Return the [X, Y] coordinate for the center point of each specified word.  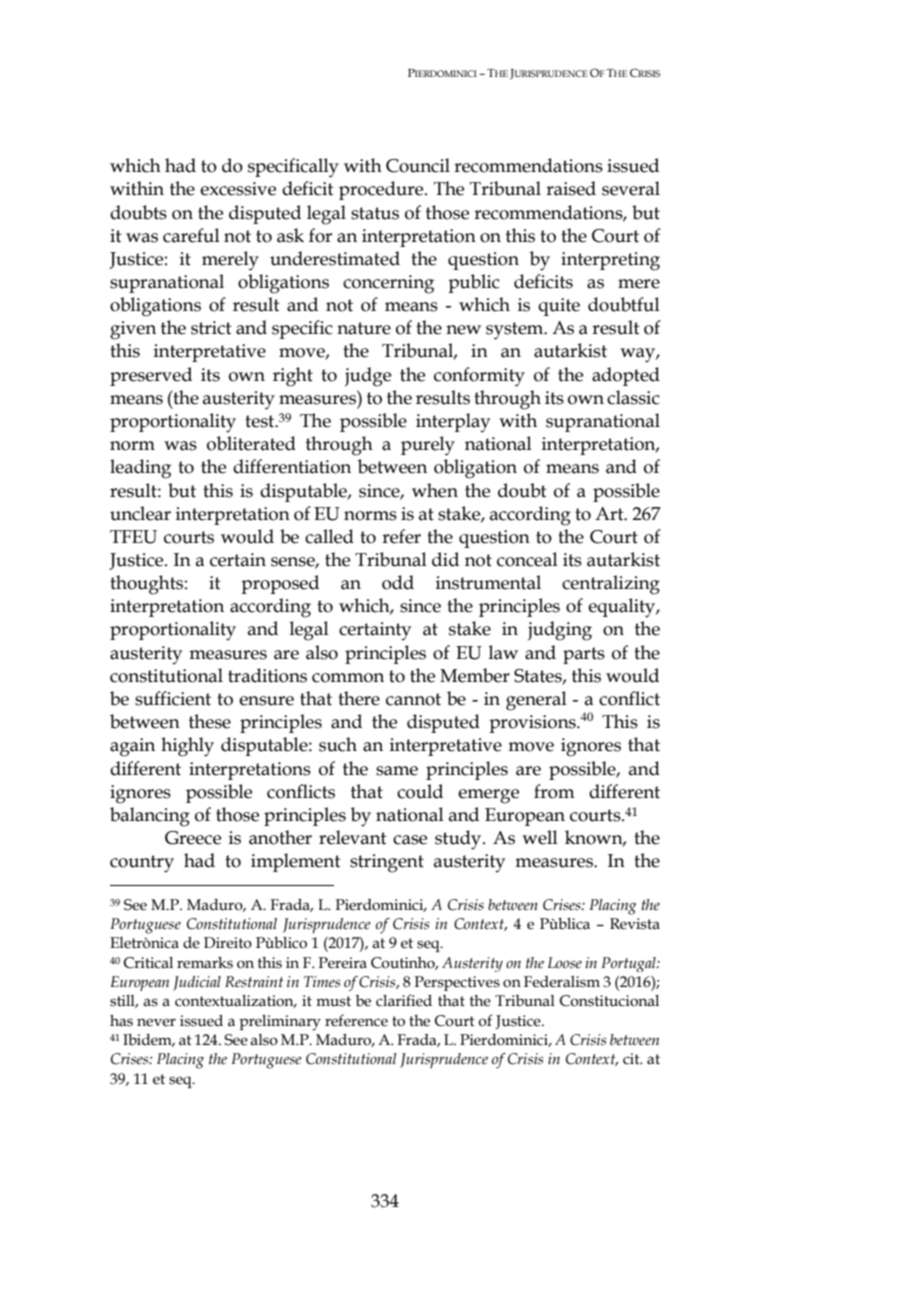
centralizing [611, 585]
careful [191, 235]
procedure [382, 190]
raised [571, 188]
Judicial [197, 983]
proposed [280, 584]
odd [398, 582]
